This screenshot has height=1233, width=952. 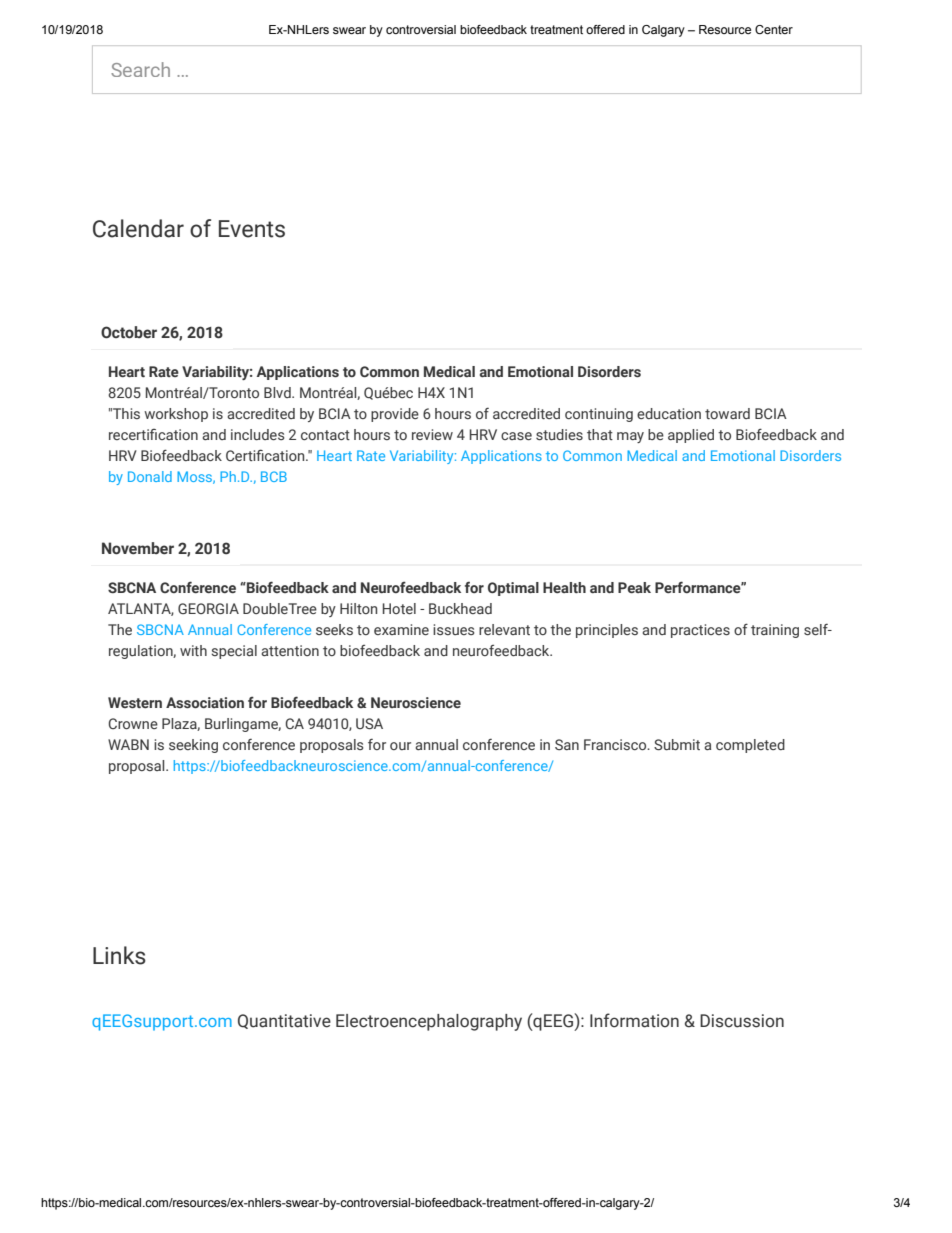 What do you see at coordinates (252, 229) in the screenshot?
I see `Events` at bounding box center [252, 229].
